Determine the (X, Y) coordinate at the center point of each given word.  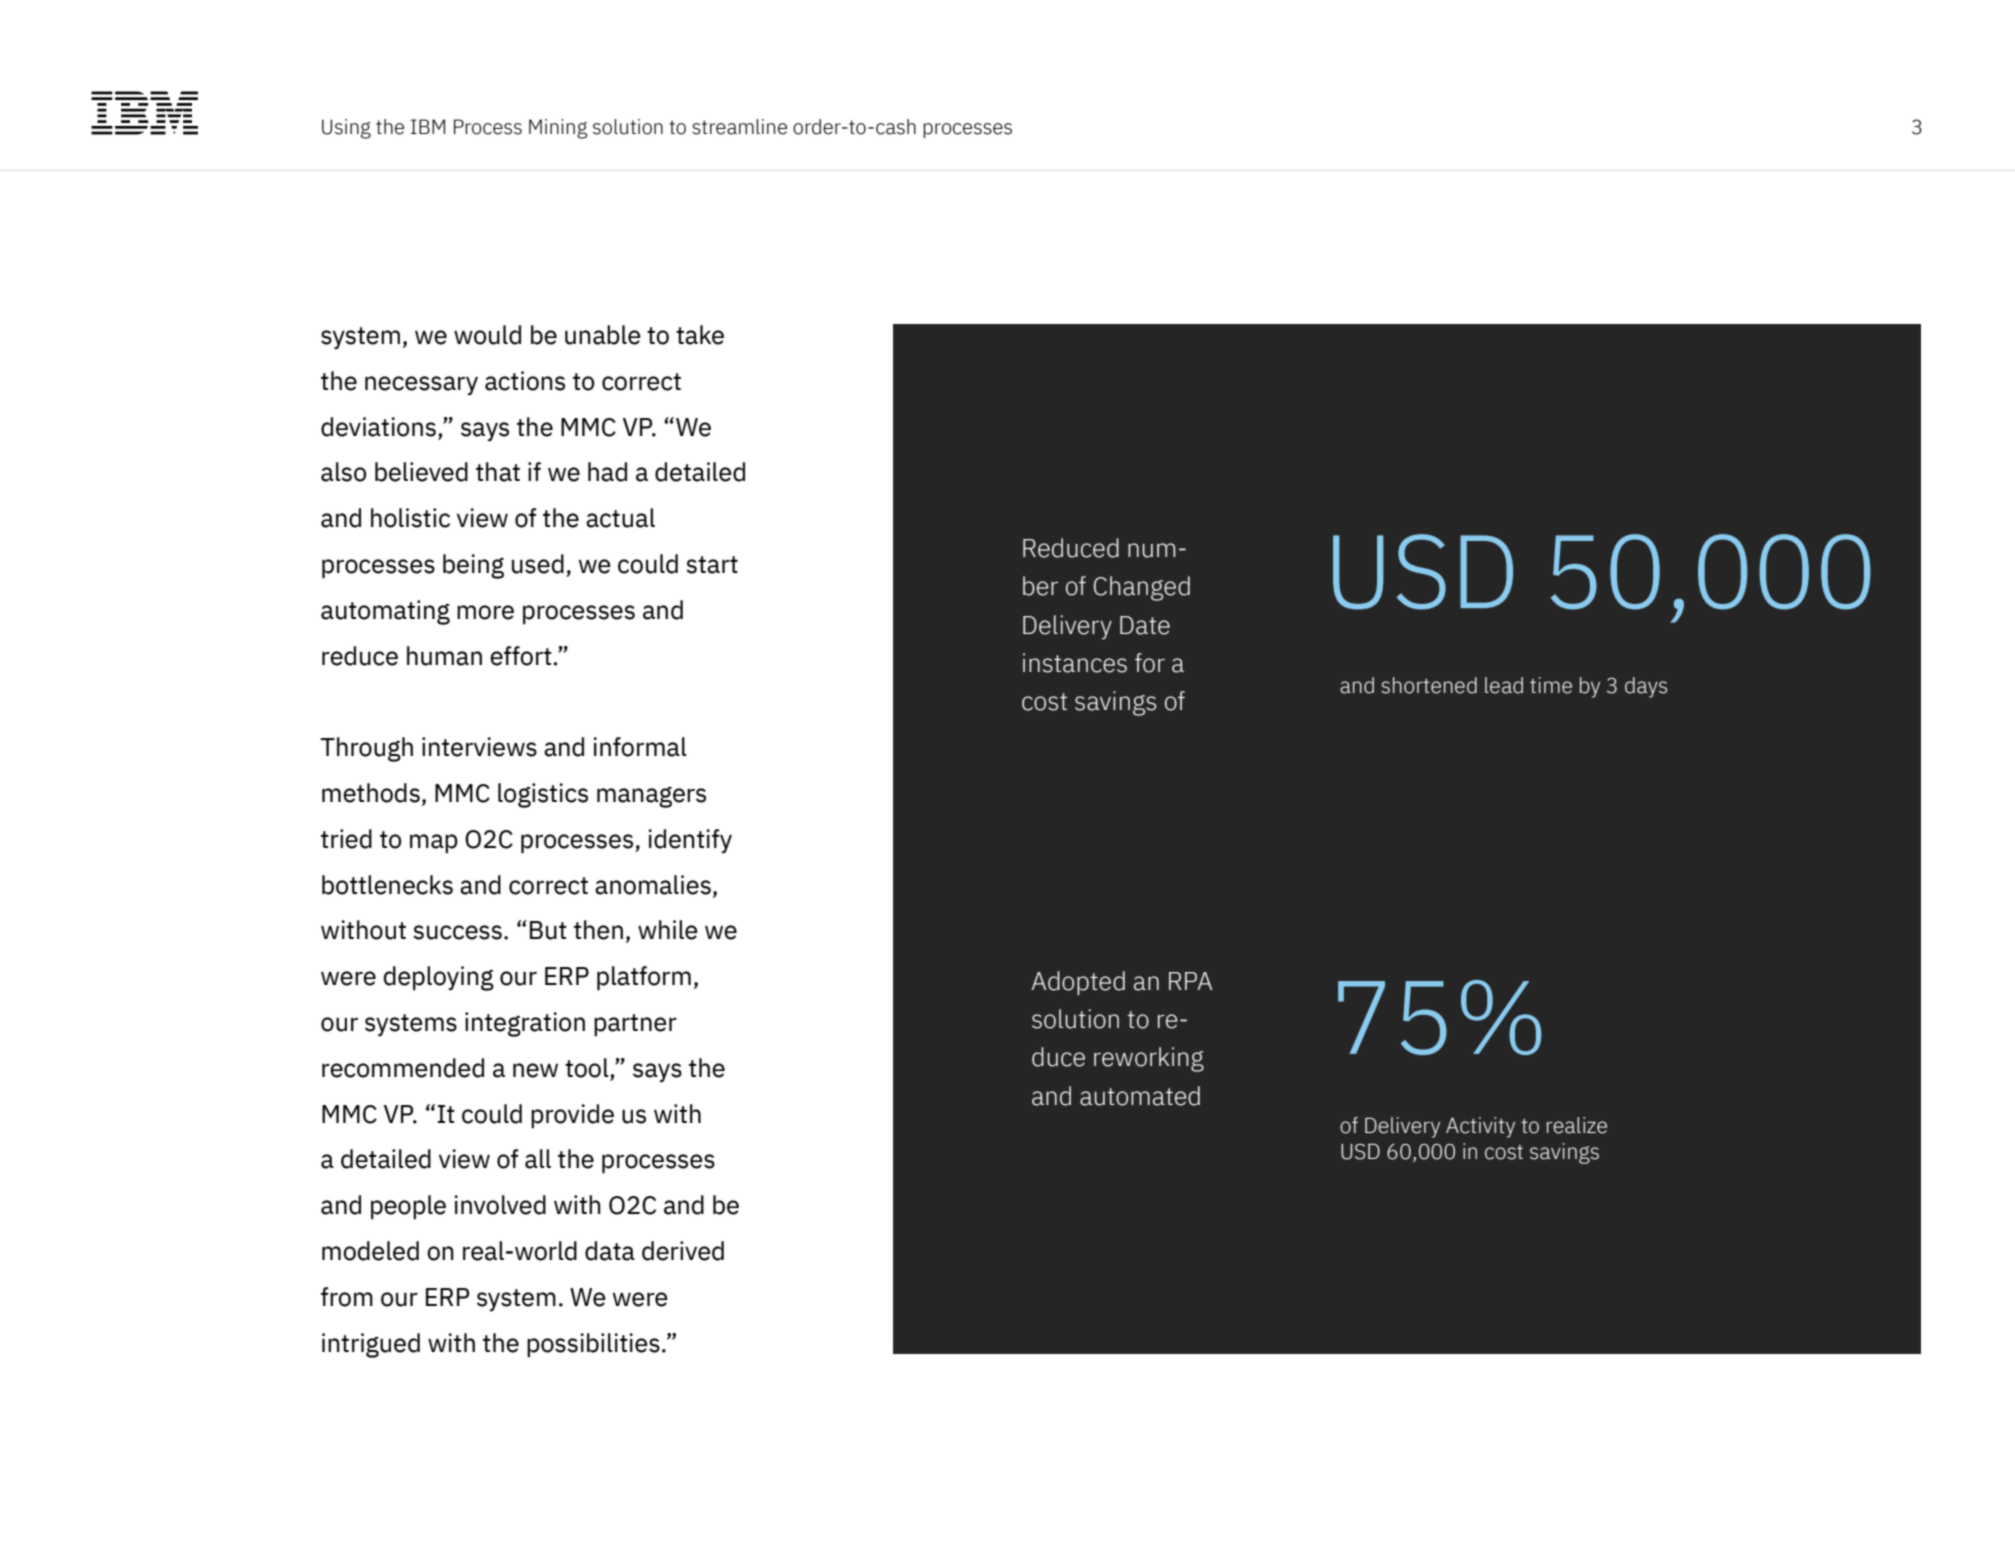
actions (525, 381)
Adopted (1078, 983)
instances (1075, 663)
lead (1504, 685)
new (535, 1070)
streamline (739, 127)
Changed (1142, 588)
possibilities (593, 1345)
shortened (1429, 685)
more (485, 612)
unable (603, 335)
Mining (558, 129)
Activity (1480, 1127)
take (700, 335)
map (434, 843)
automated (1140, 1096)
